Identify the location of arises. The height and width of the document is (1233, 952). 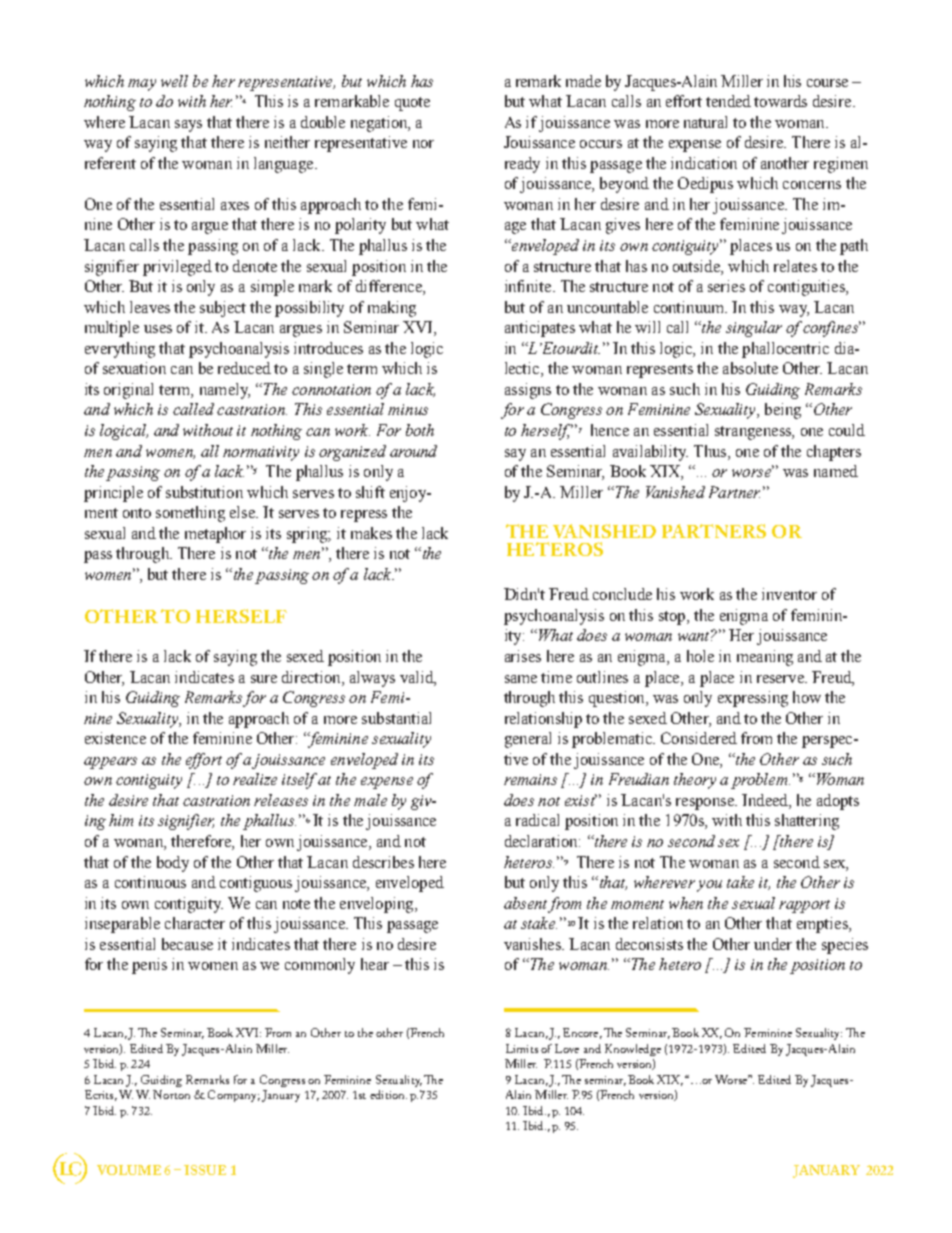
(523, 656).
